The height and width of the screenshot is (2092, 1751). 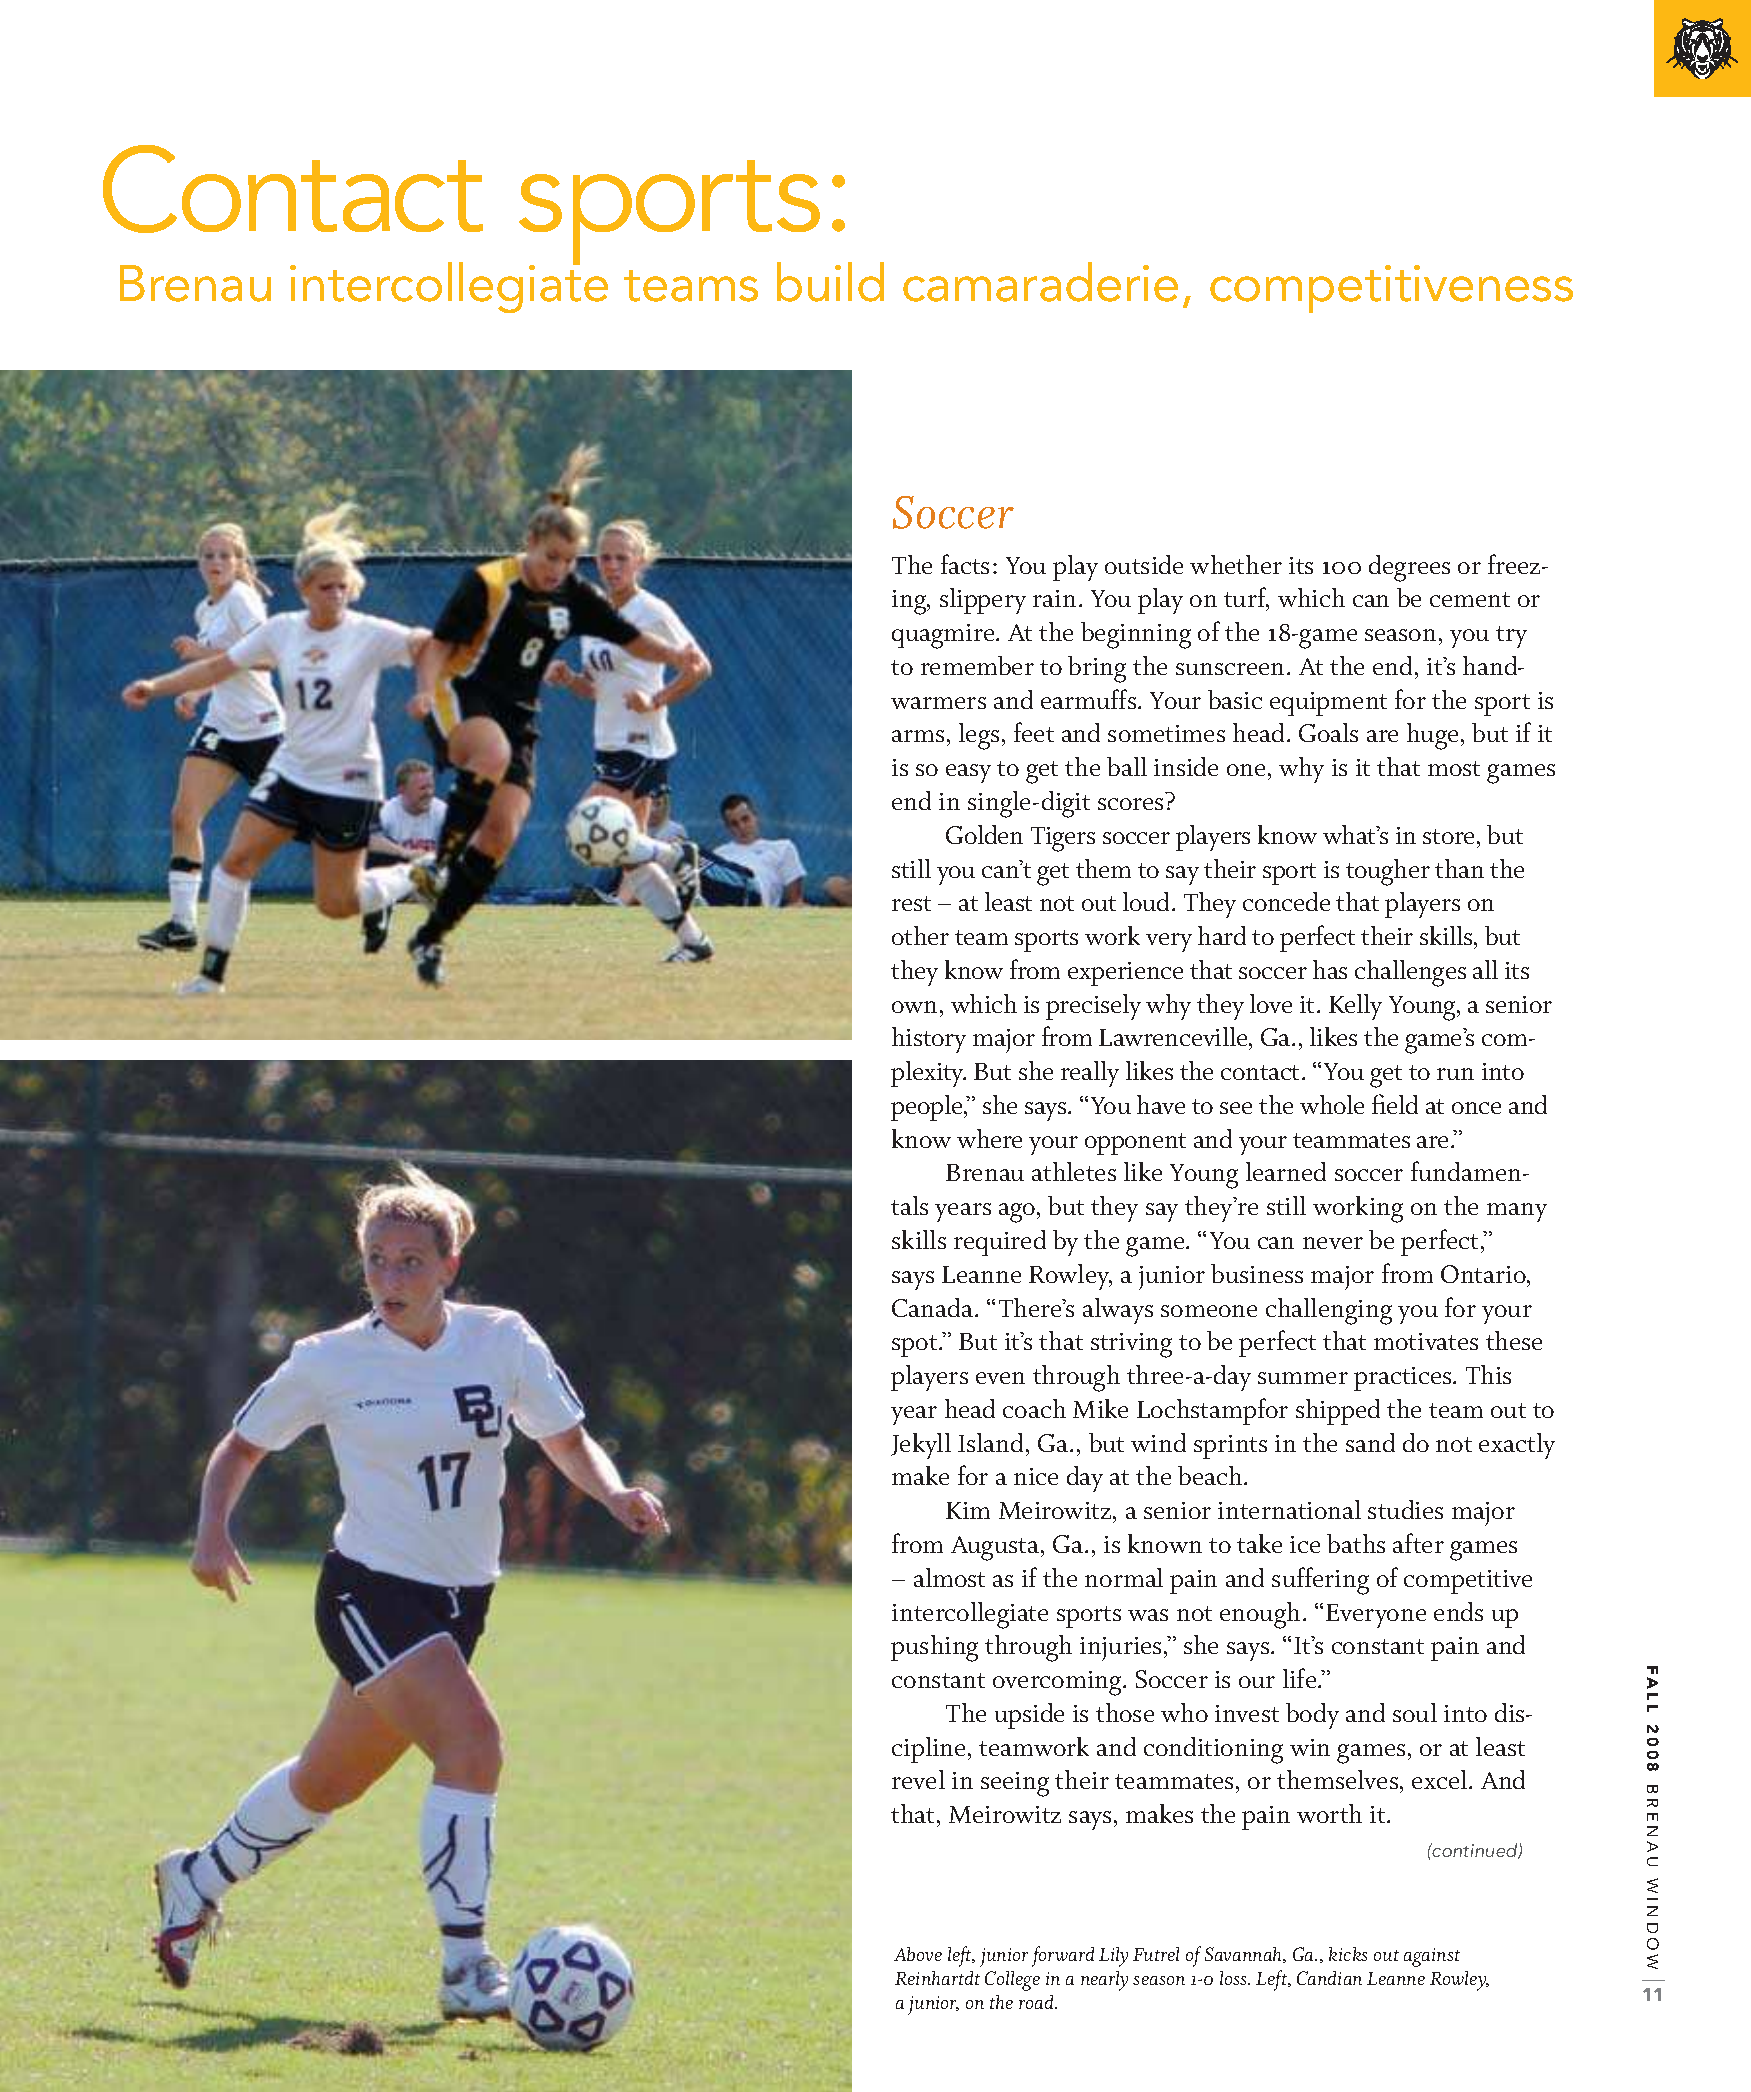 What do you see at coordinates (921, 1446) in the screenshot?
I see `Jekyll` at bounding box center [921, 1446].
